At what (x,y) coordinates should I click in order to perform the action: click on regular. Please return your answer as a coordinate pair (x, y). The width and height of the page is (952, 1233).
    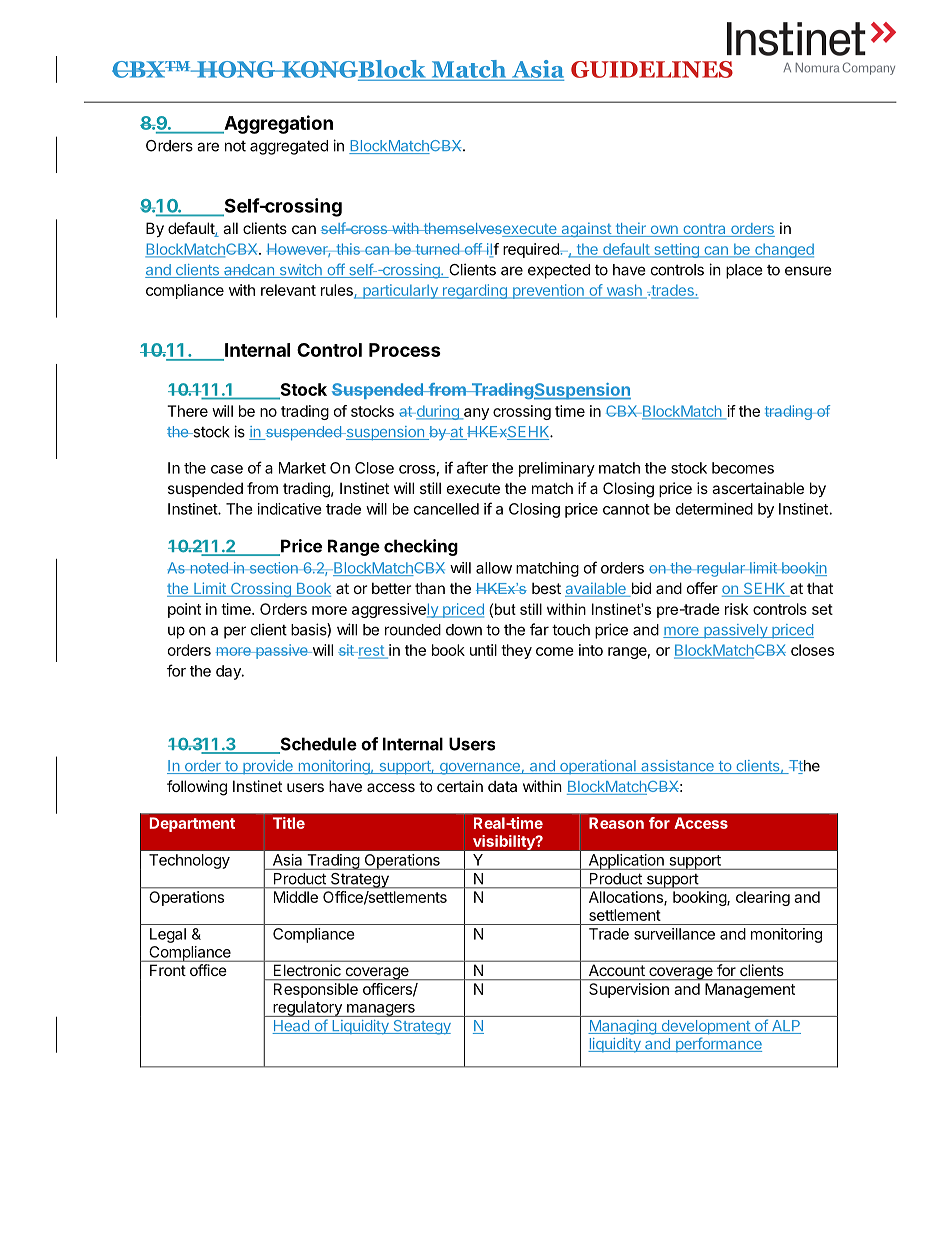
    Looking at the image, I should click on (721, 569).
